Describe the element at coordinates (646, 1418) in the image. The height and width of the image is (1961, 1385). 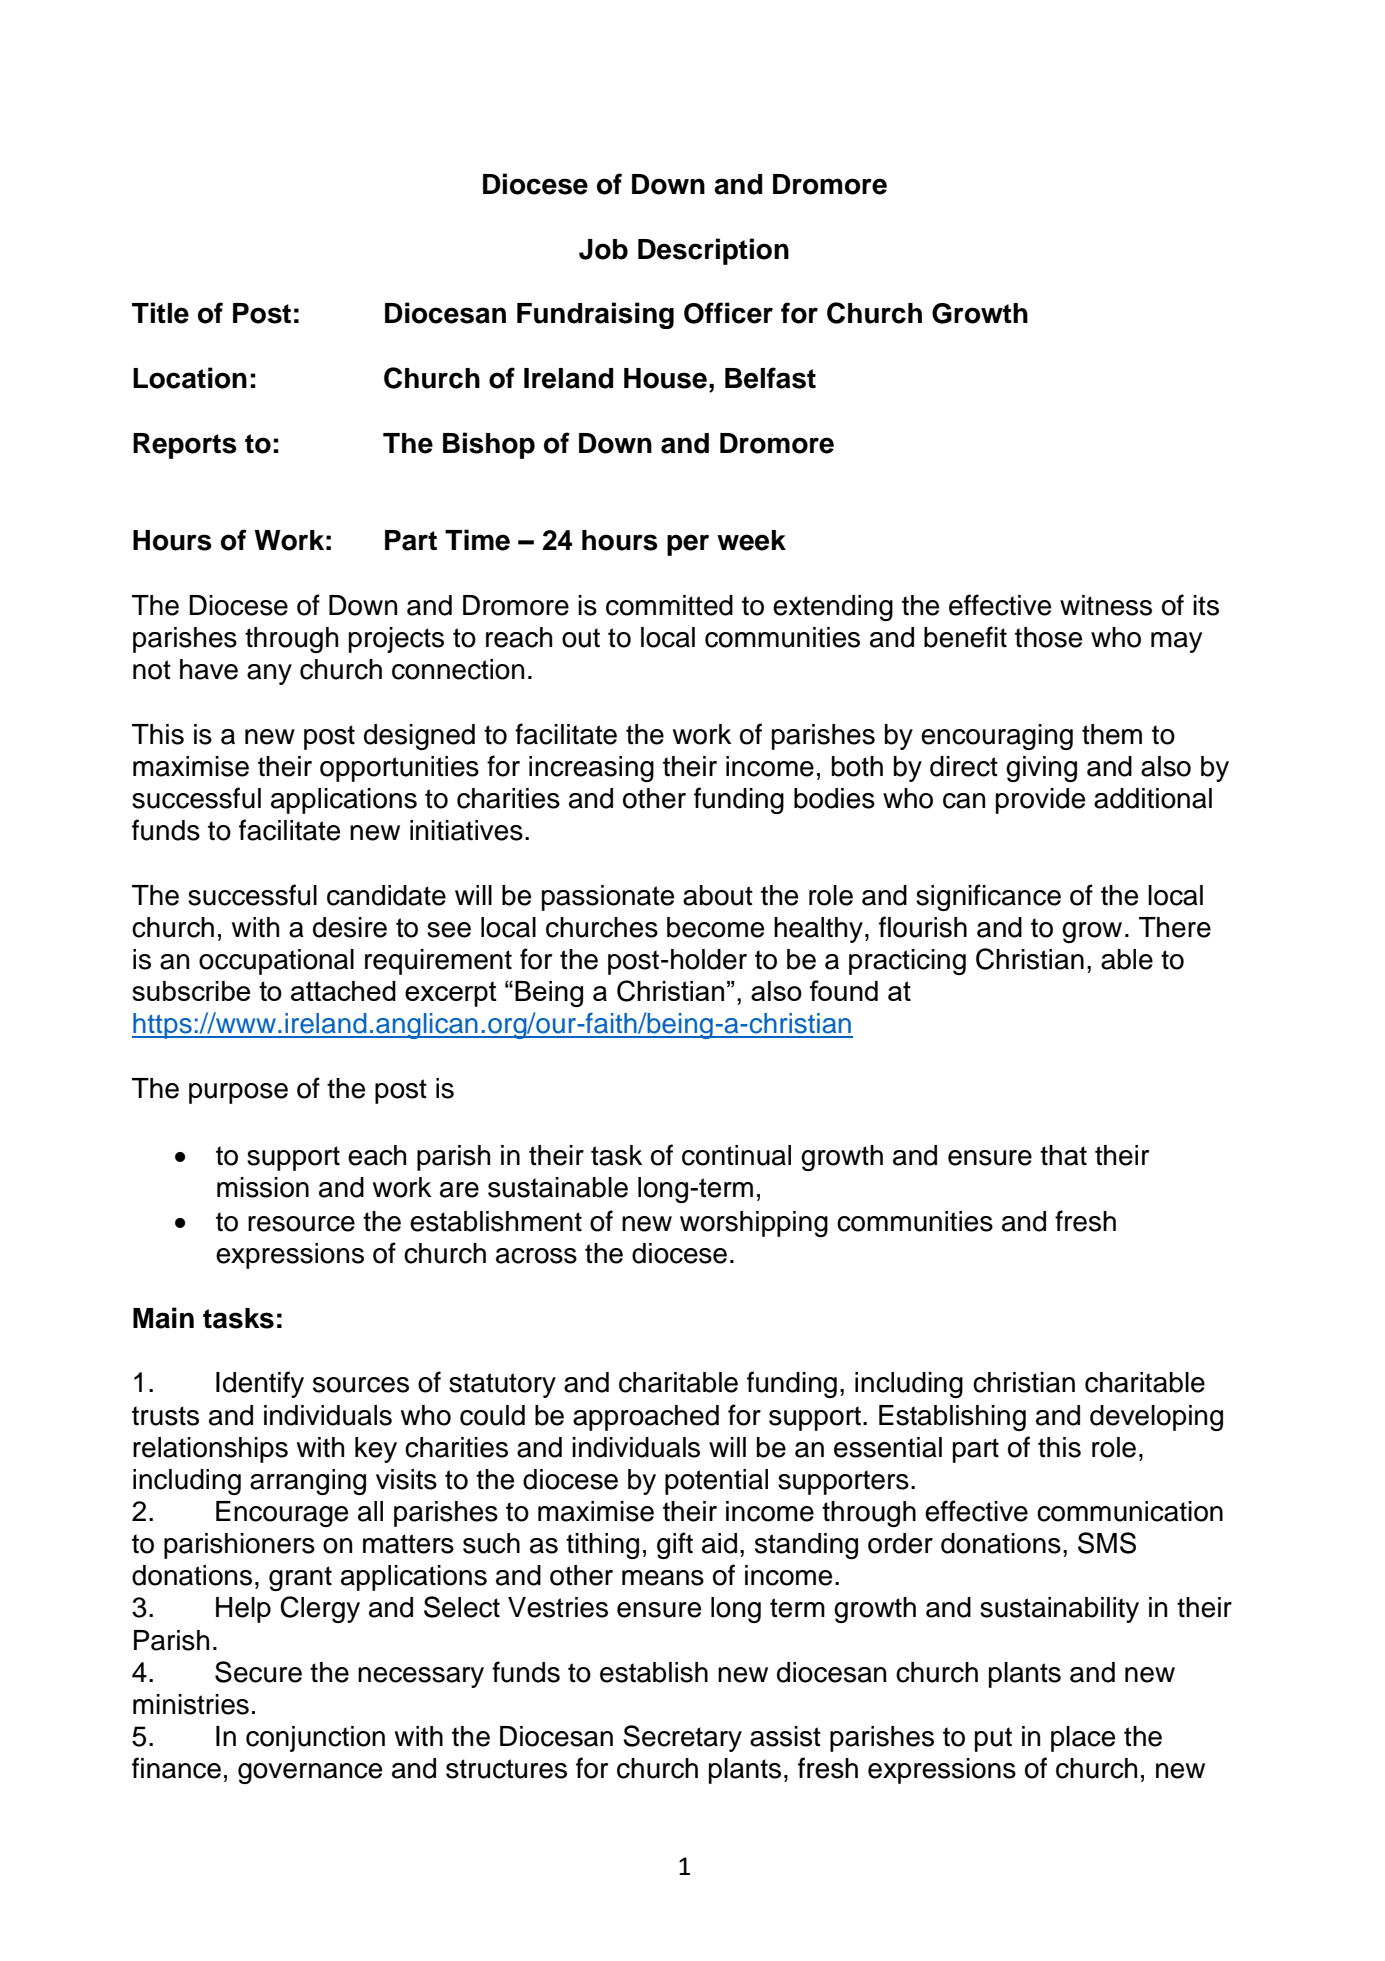
I see `approached` at that location.
